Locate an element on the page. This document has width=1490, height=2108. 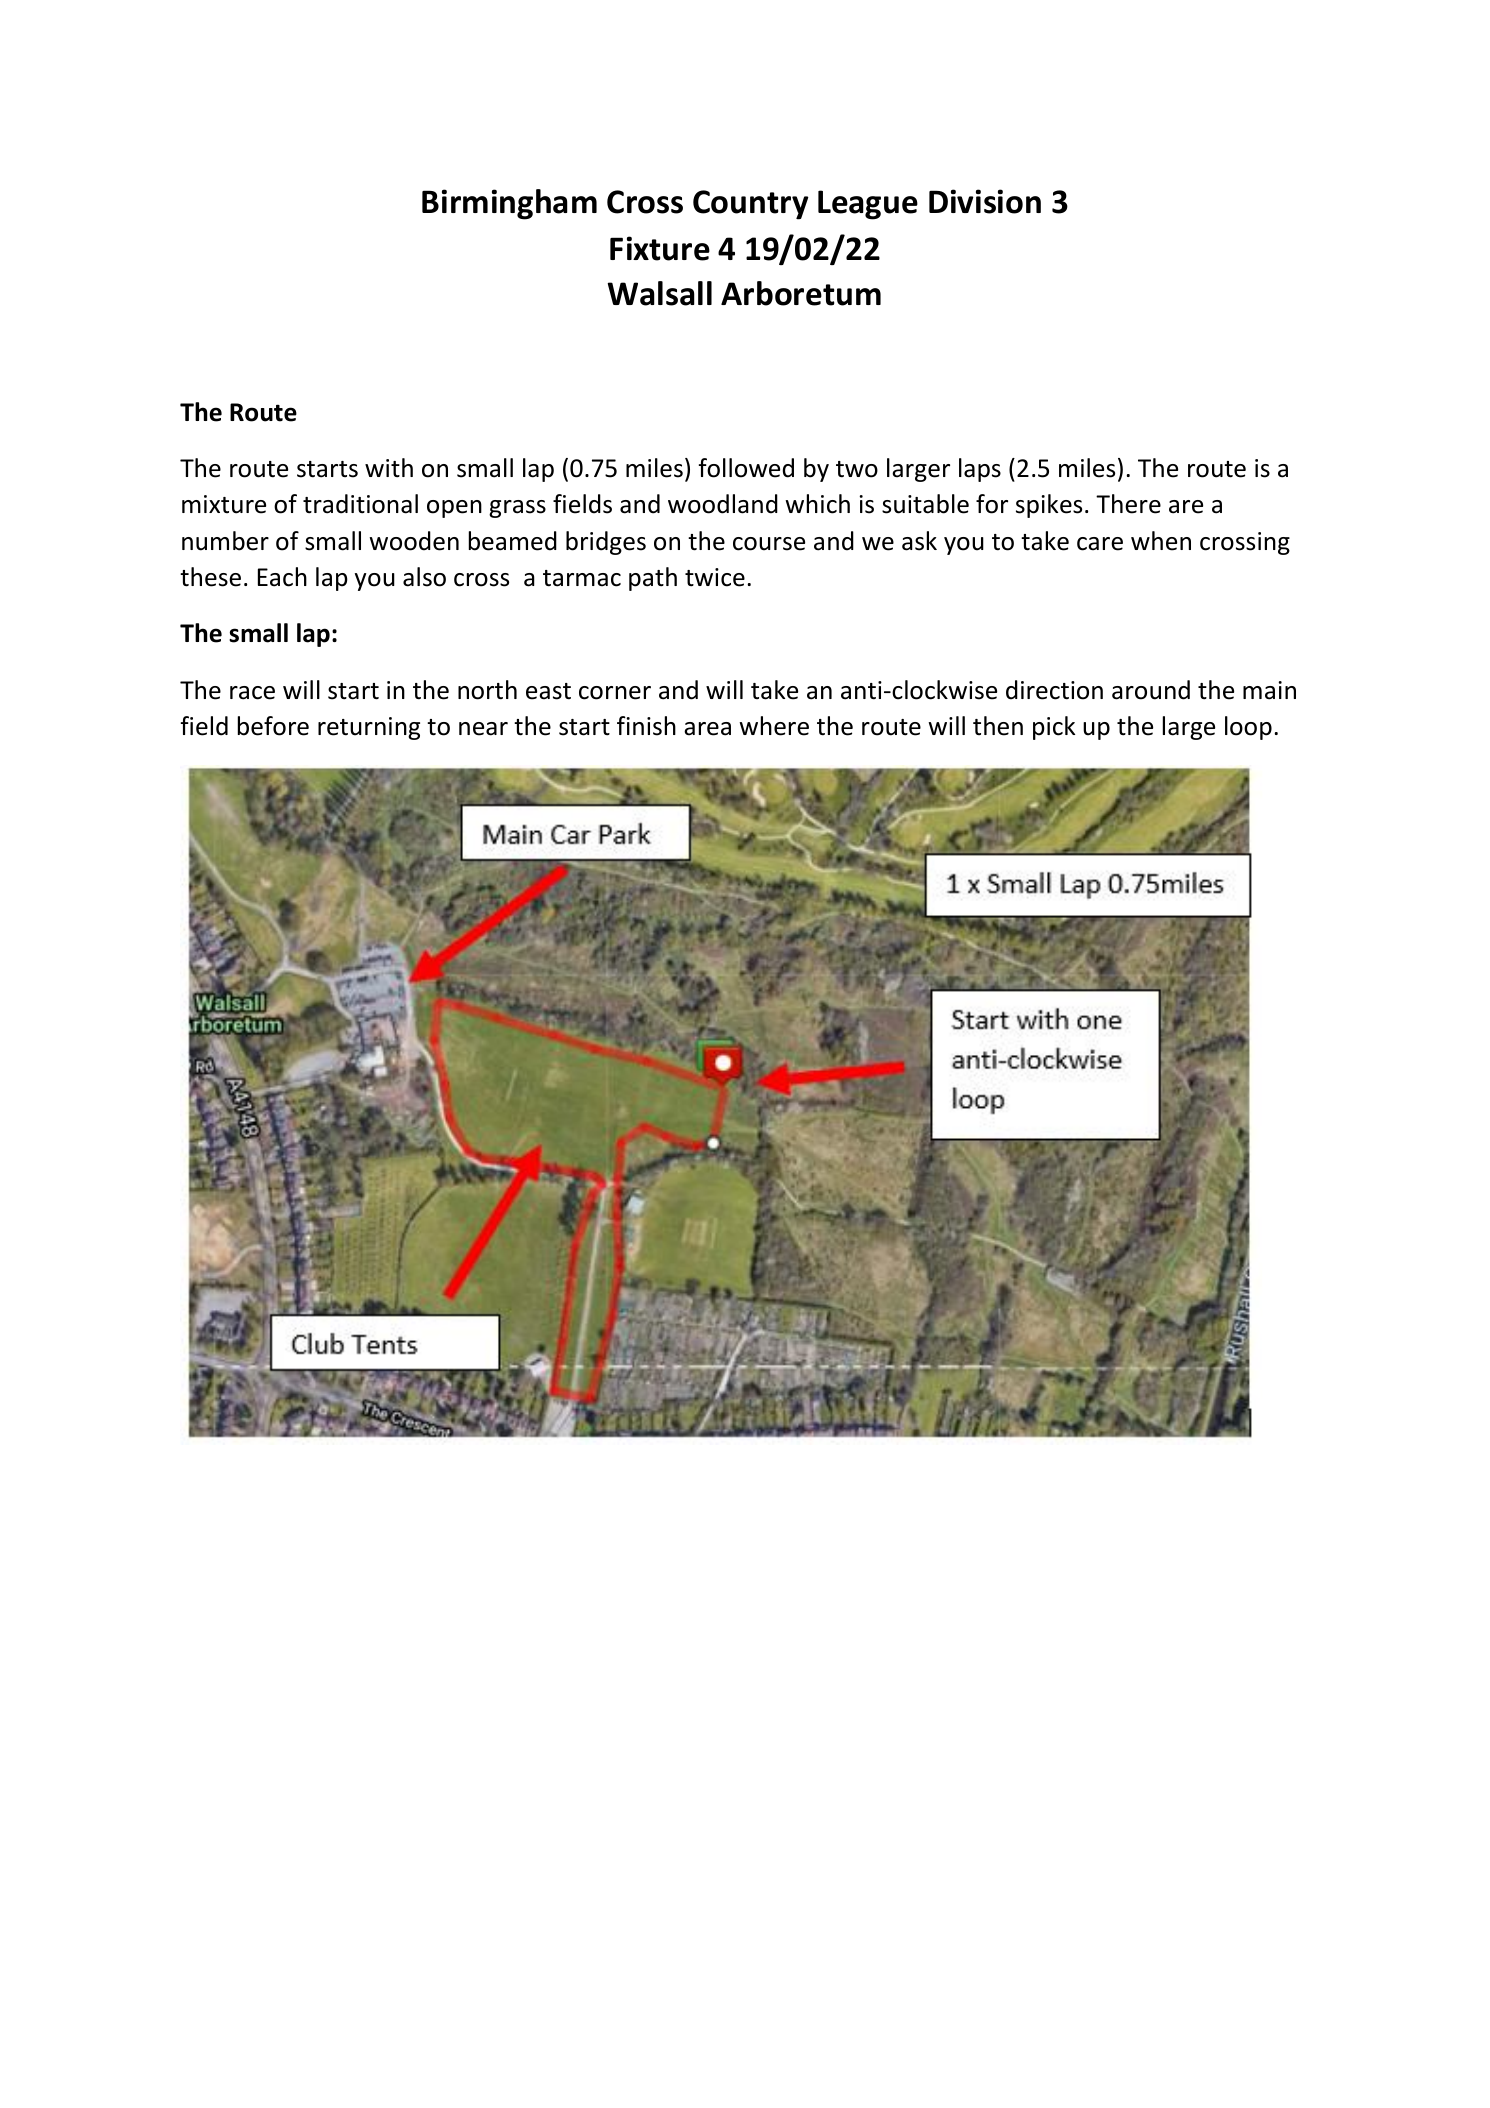
when is located at coordinates (1161, 541).
